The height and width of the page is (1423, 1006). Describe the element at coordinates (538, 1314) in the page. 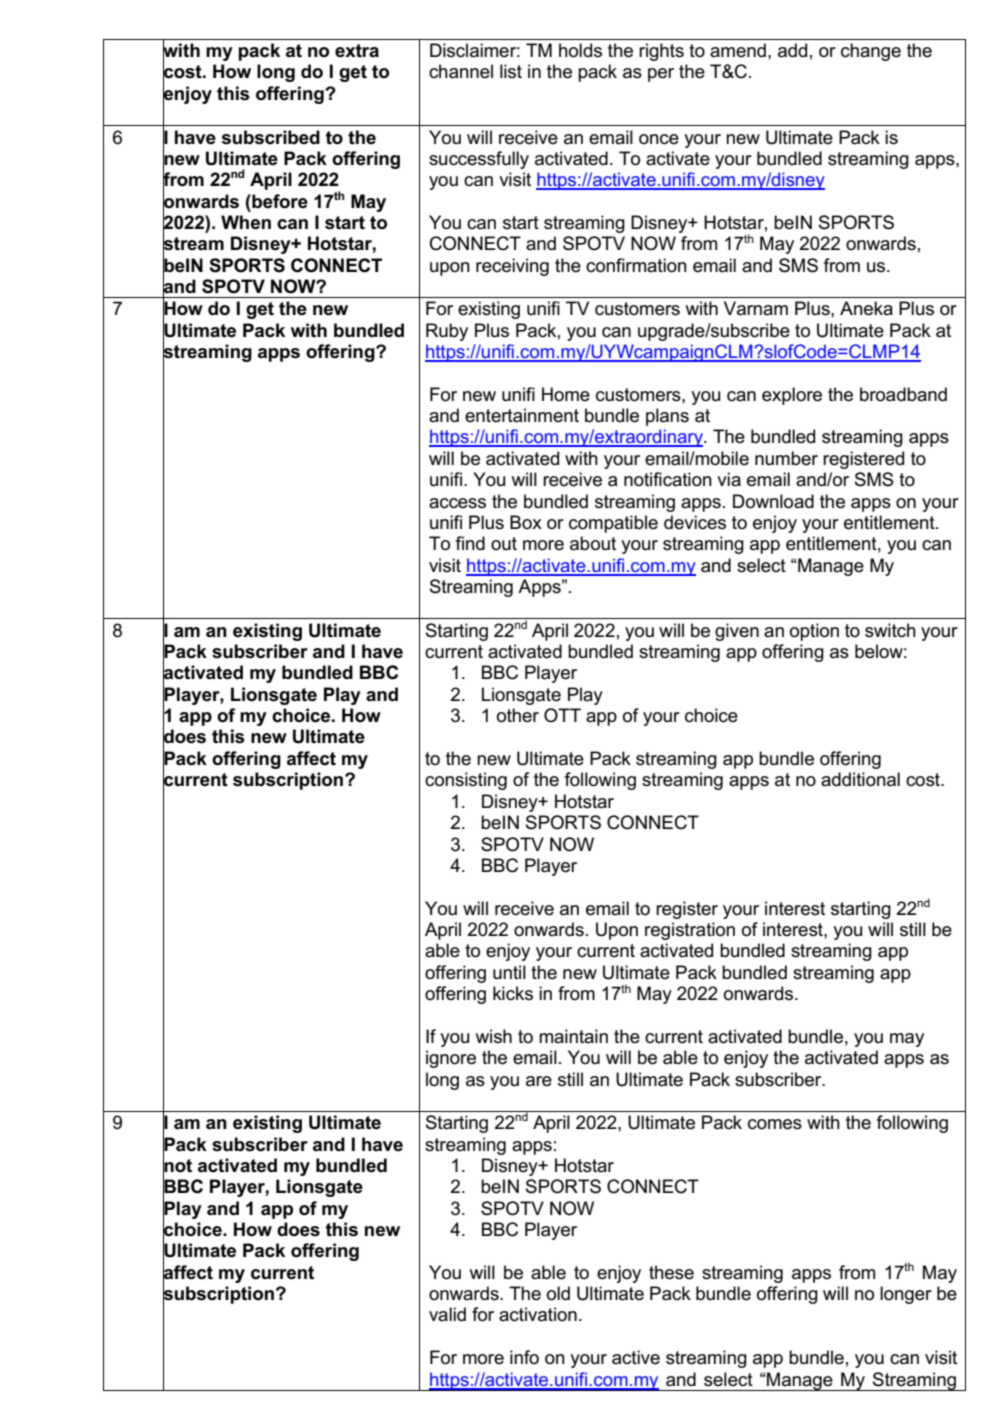

I see `activation` at that location.
